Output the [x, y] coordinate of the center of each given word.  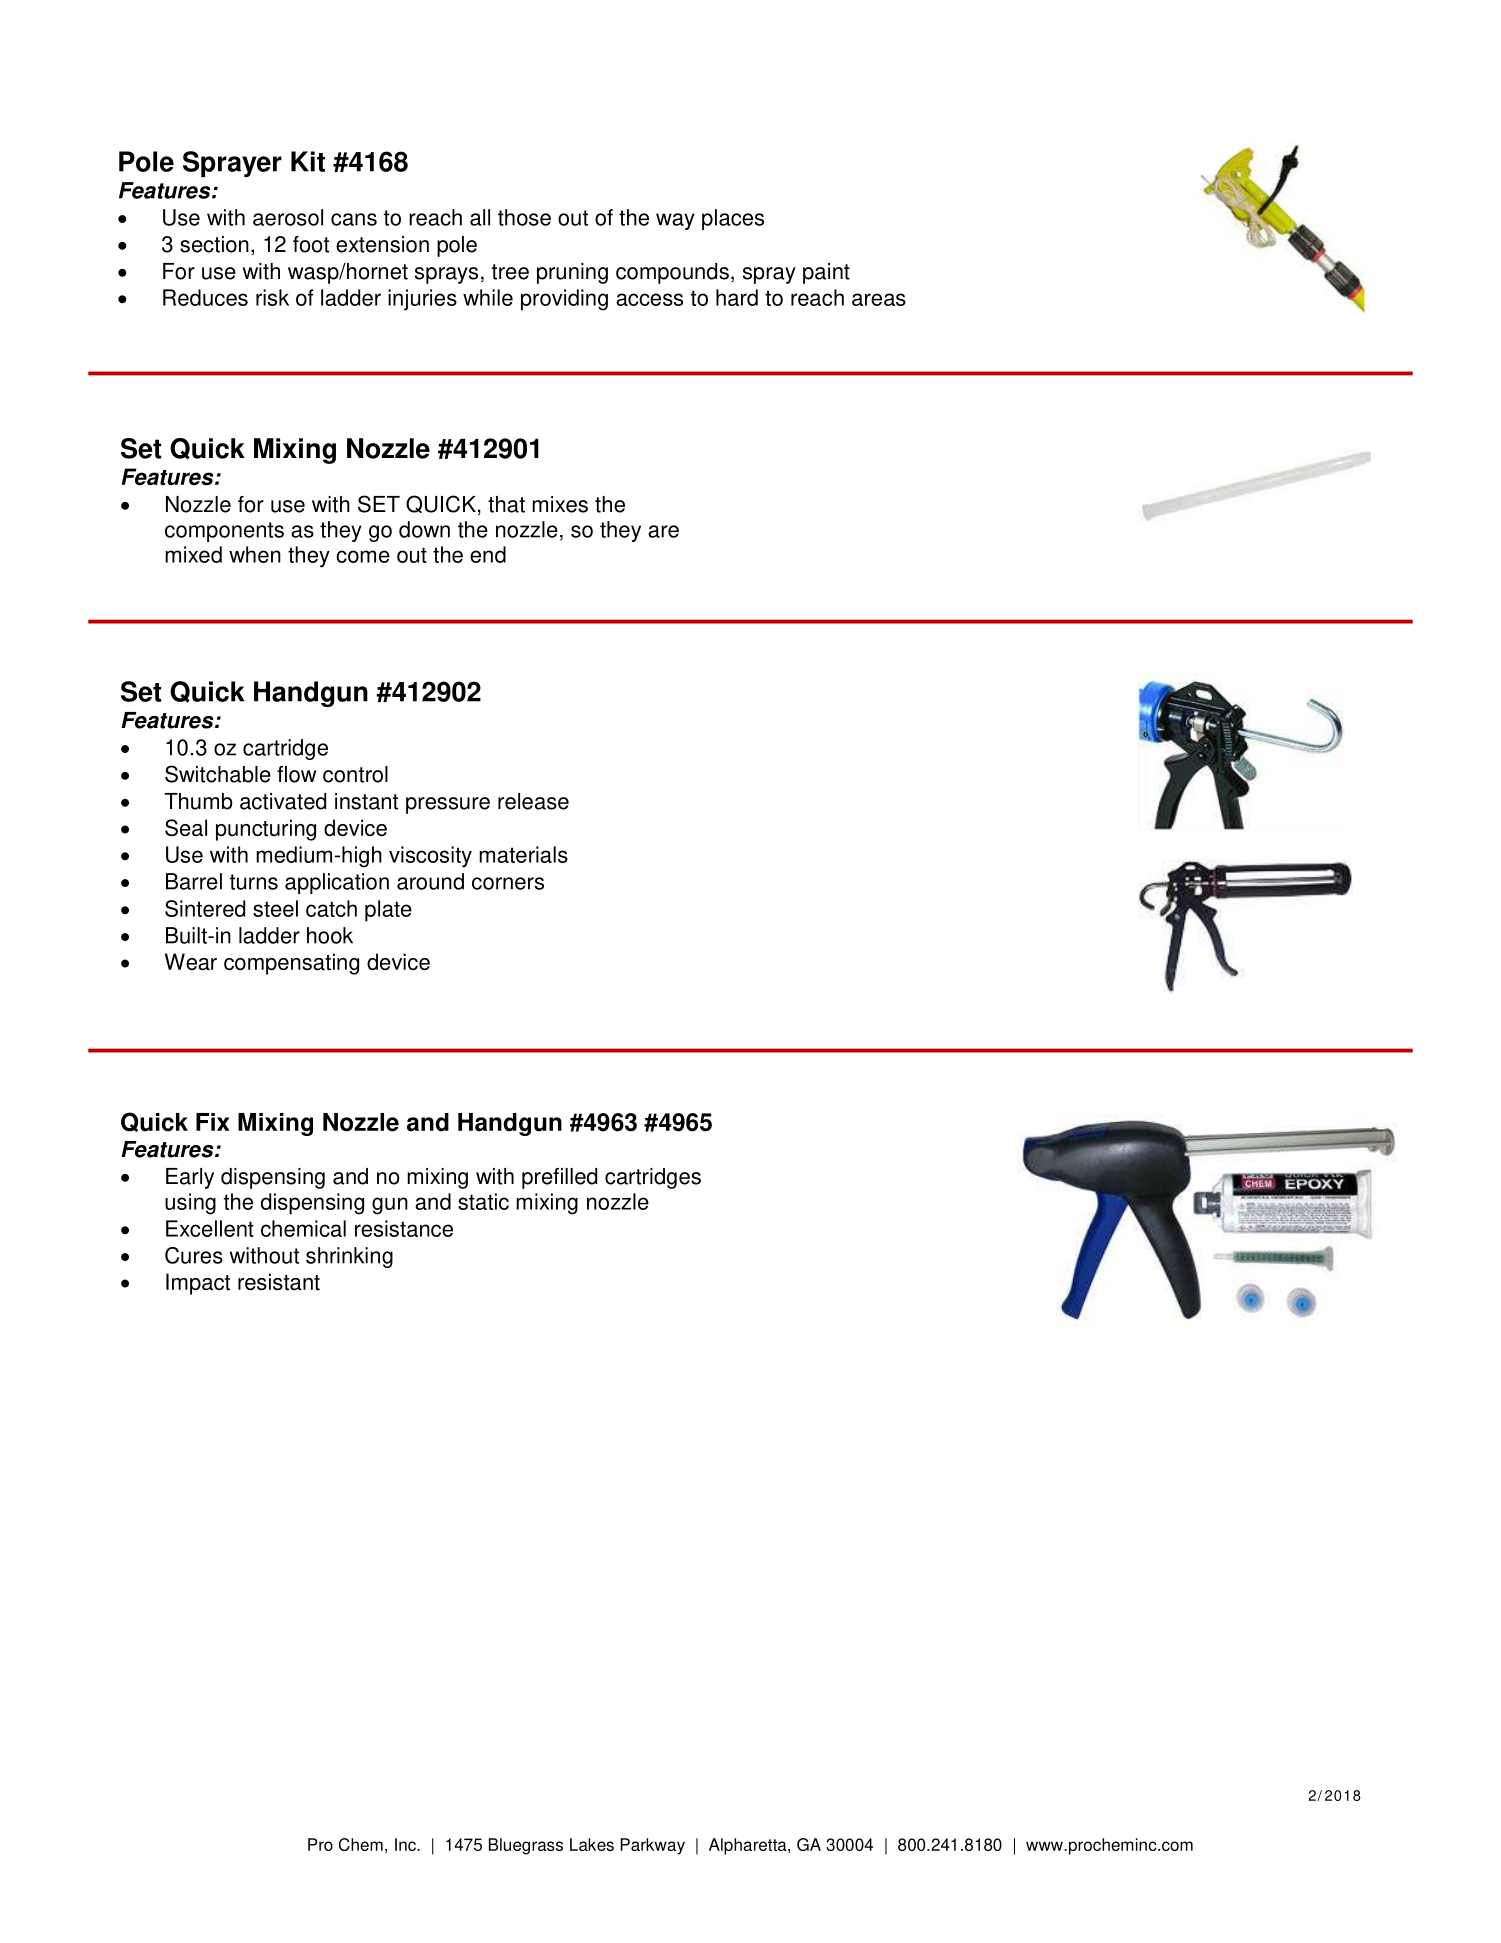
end [488, 554]
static [483, 1201]
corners [508, 883]
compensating [291, 964]
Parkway [652, 1846]
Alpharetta [749, 1846]
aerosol [288, 217]
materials [523, 854]
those [524, 217]
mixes [560, 504]
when [255, 554]
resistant [279, 1282]
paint [826, 273]
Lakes [592, 1844]
